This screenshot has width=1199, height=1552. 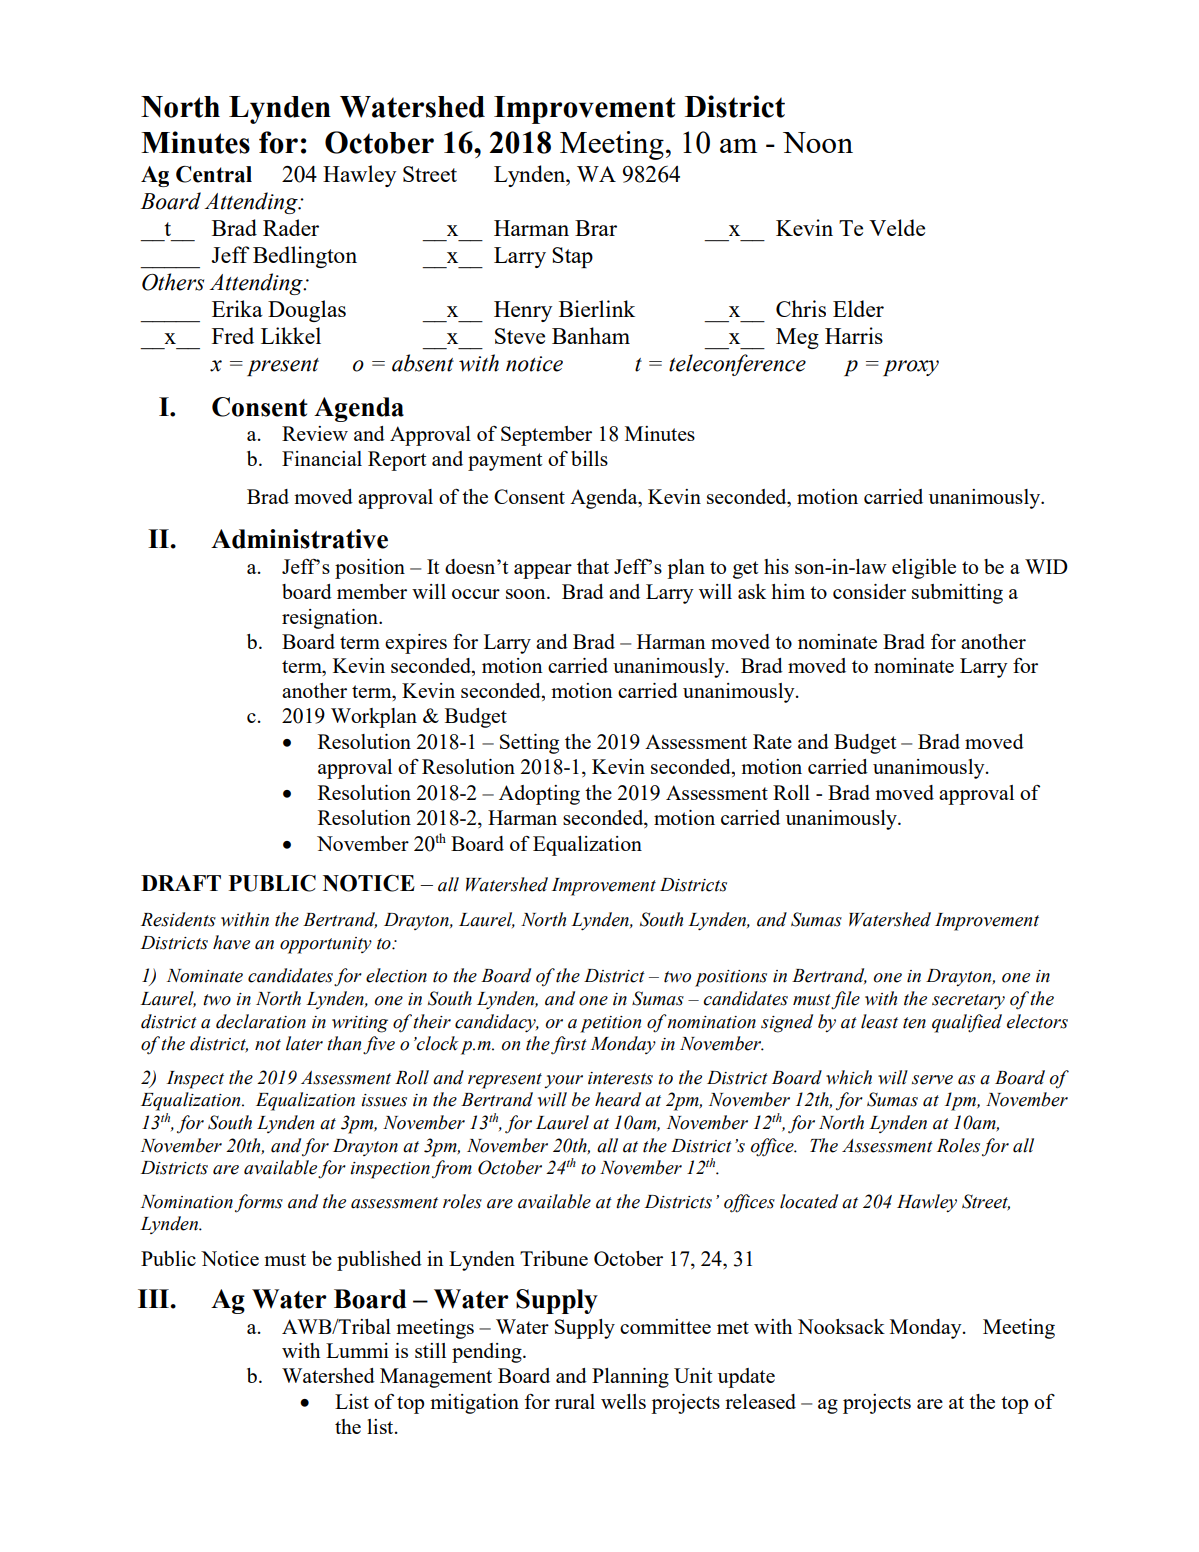 I want to click on Central, so click(x=214, y=174).
